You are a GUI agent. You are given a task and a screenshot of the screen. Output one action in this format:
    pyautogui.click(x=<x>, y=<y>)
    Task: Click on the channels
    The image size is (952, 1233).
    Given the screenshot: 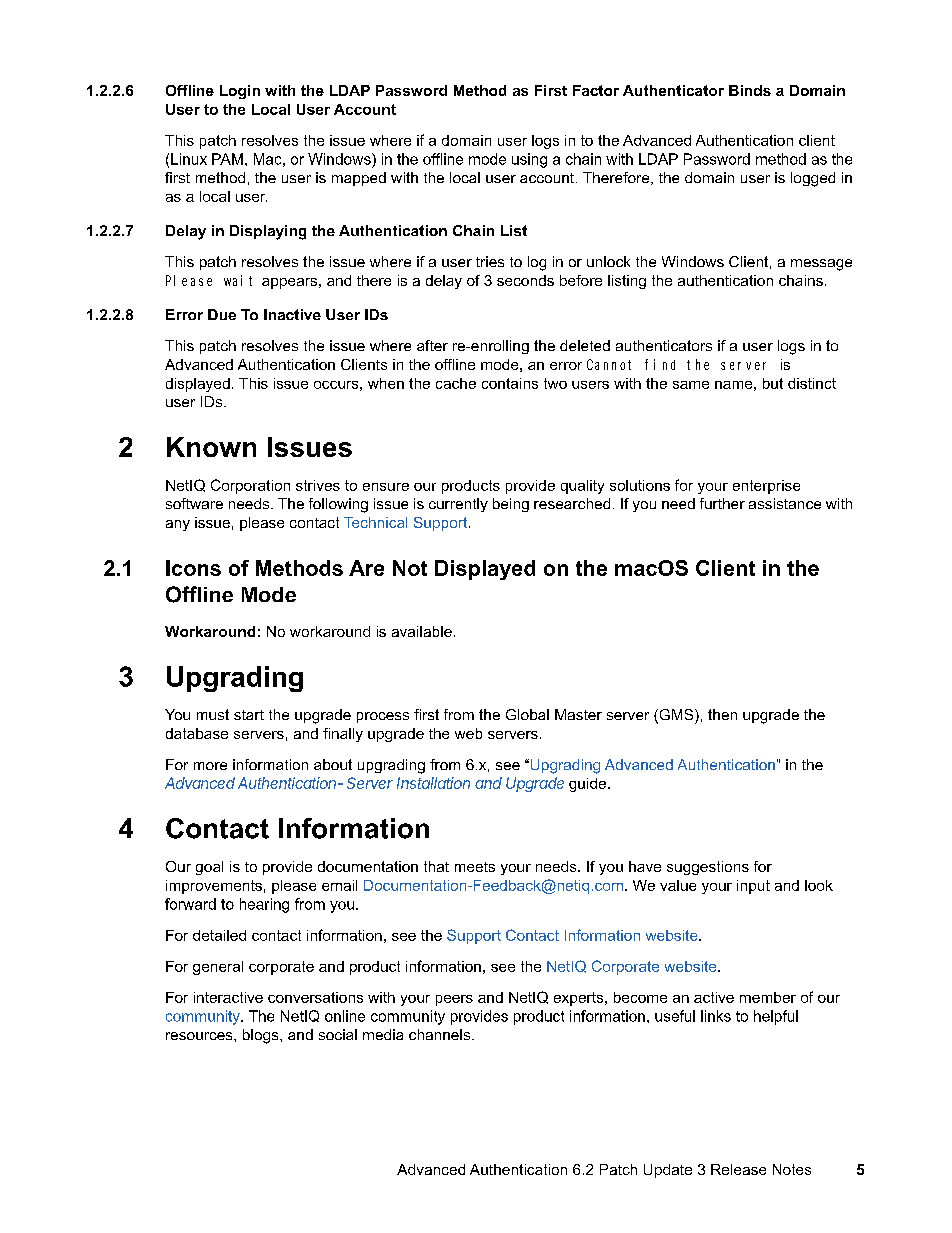 What is the action you would take?
    pyautogui.click(x=441, y=1034)
